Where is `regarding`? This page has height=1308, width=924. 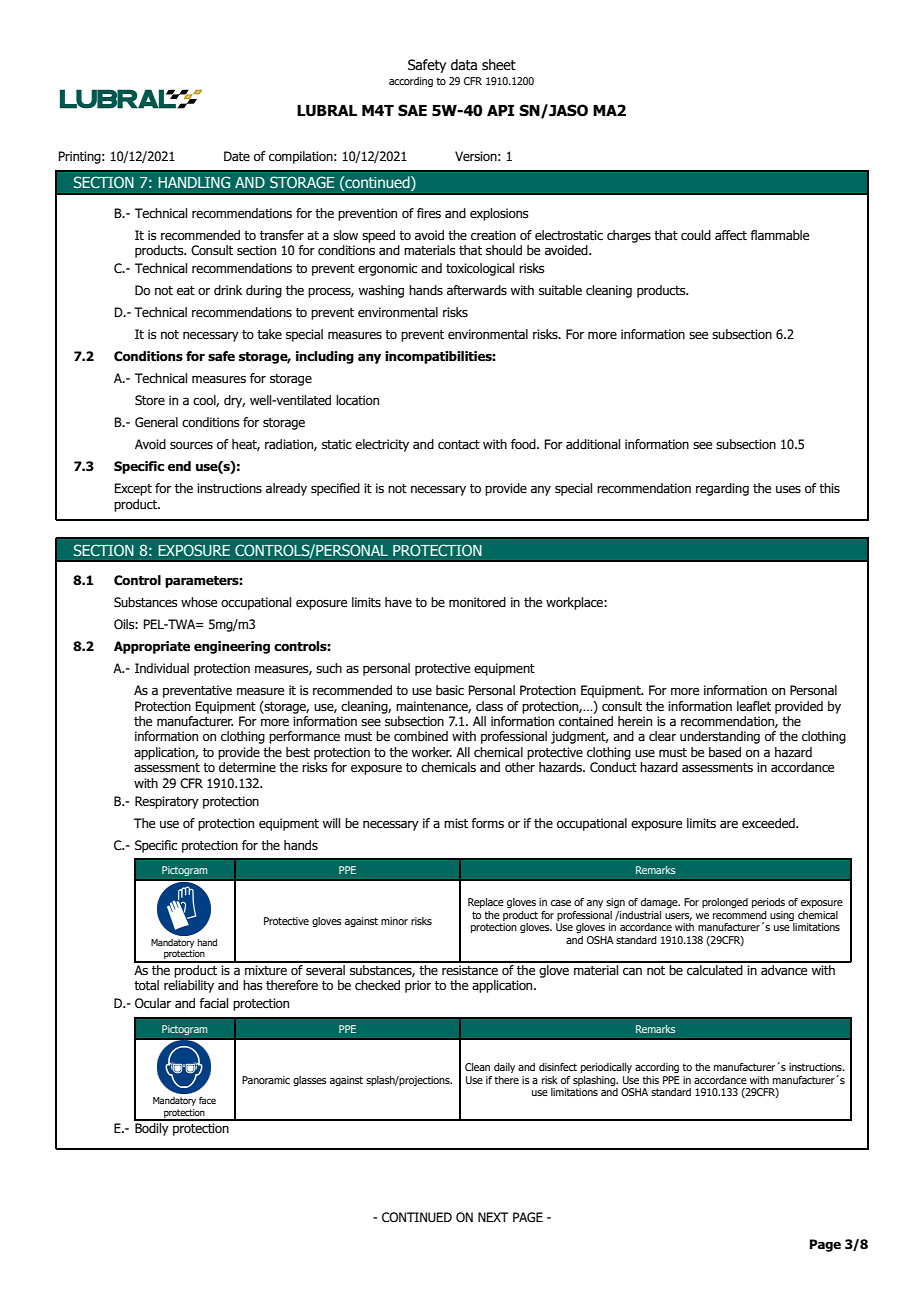 regarding is located at coordinates (722, 489).
